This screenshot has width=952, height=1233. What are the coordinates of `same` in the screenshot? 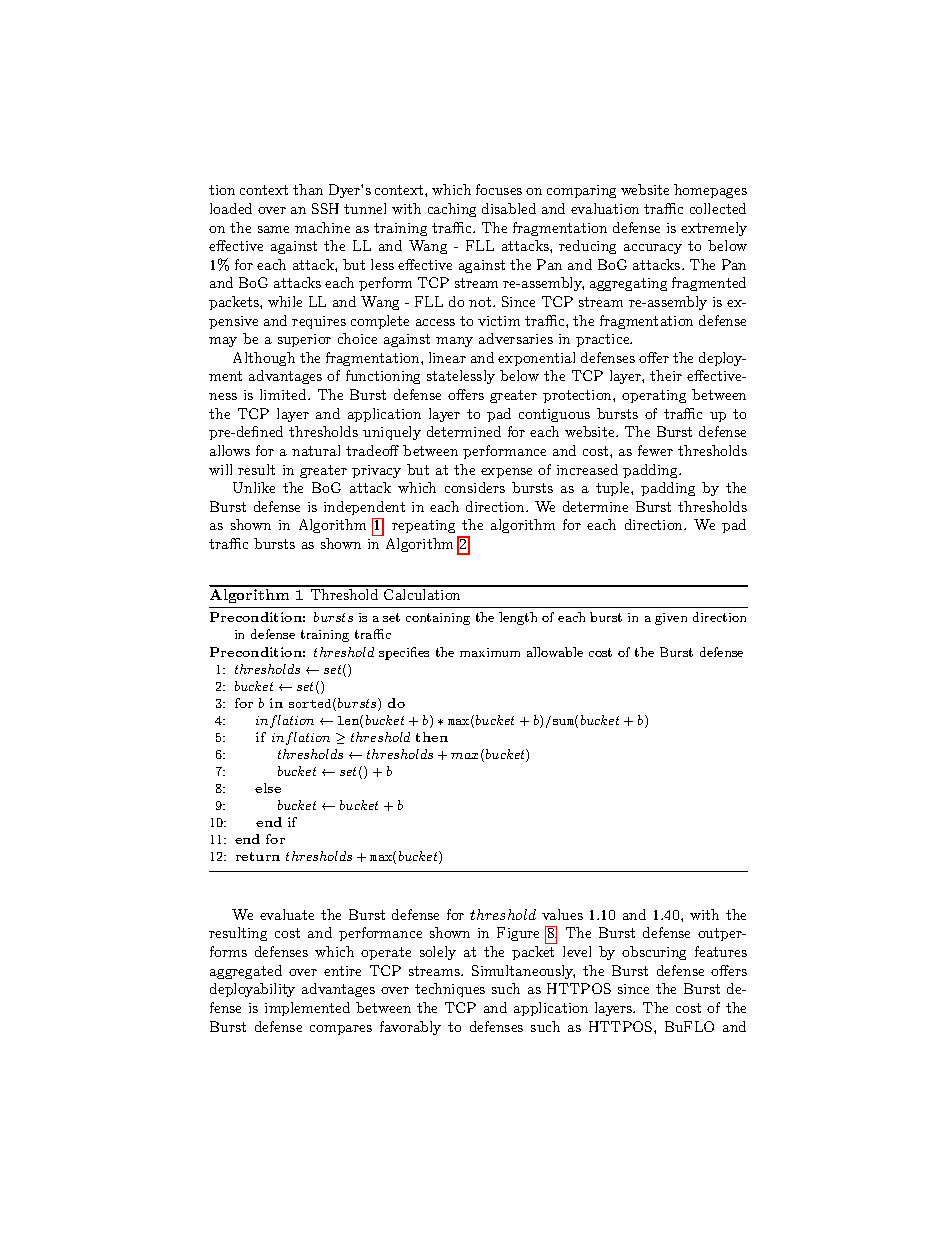 It's located at (273, 229).
